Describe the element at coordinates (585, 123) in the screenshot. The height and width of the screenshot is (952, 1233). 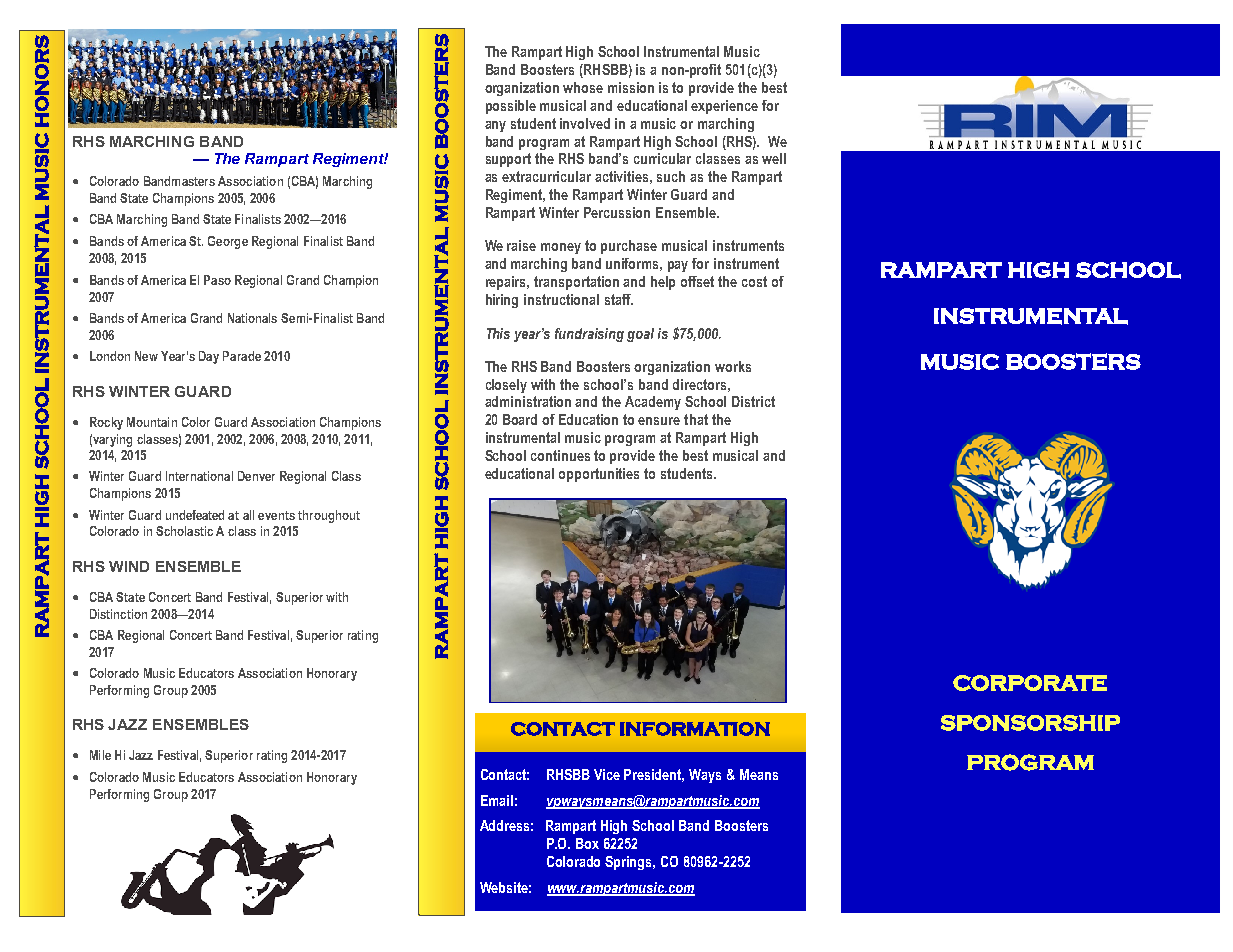
I see `involved` at that location.
